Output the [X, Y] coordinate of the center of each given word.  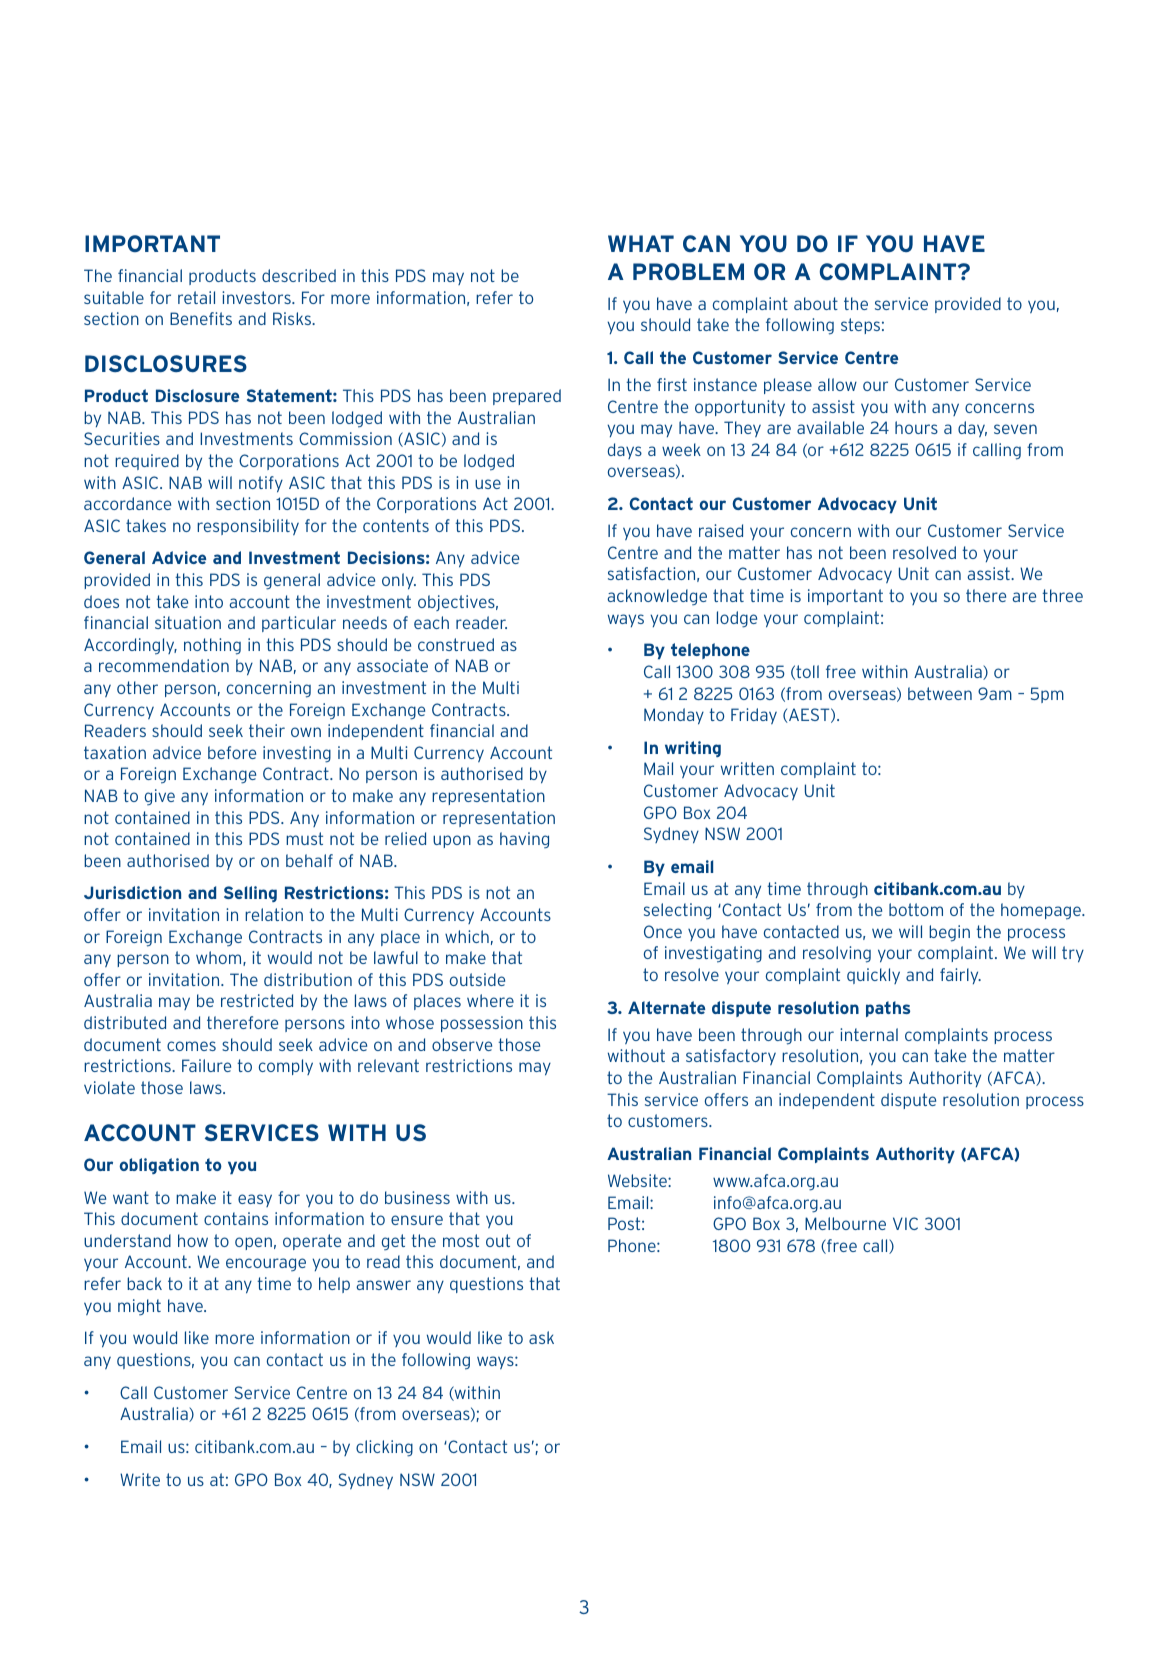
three [1062, 595]
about [816, 303]
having [524, 840]
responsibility [248, 527]
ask [541, 1337]
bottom [916, 909]
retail [196, 297]
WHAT [641, 243]
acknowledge [657, 597]
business [417, 1197]
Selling [250, 894]
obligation [159, 1166]
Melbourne [845, 1223]
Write [140, 1479]
